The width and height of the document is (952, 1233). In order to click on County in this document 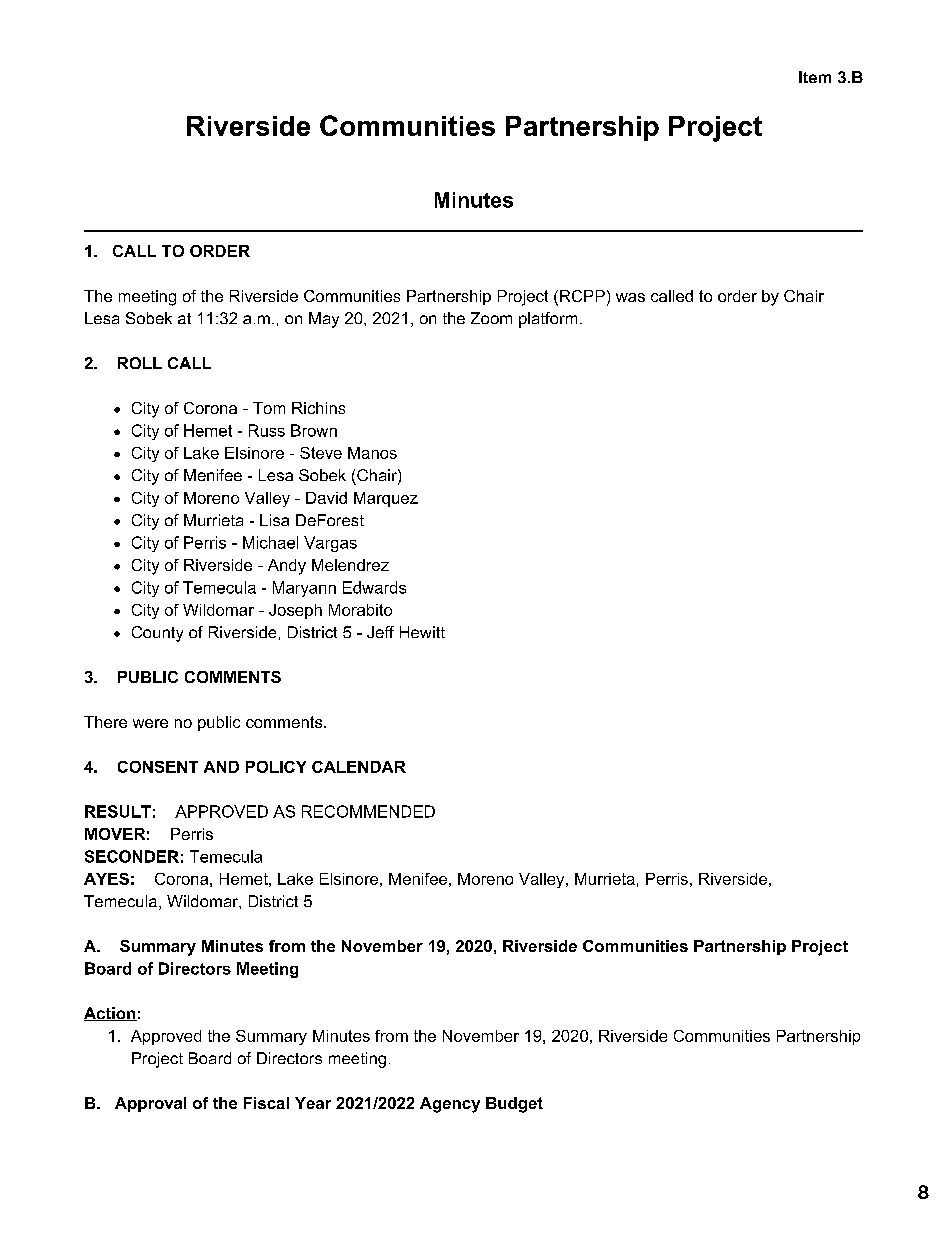, I will do `click(157, 634)`.
